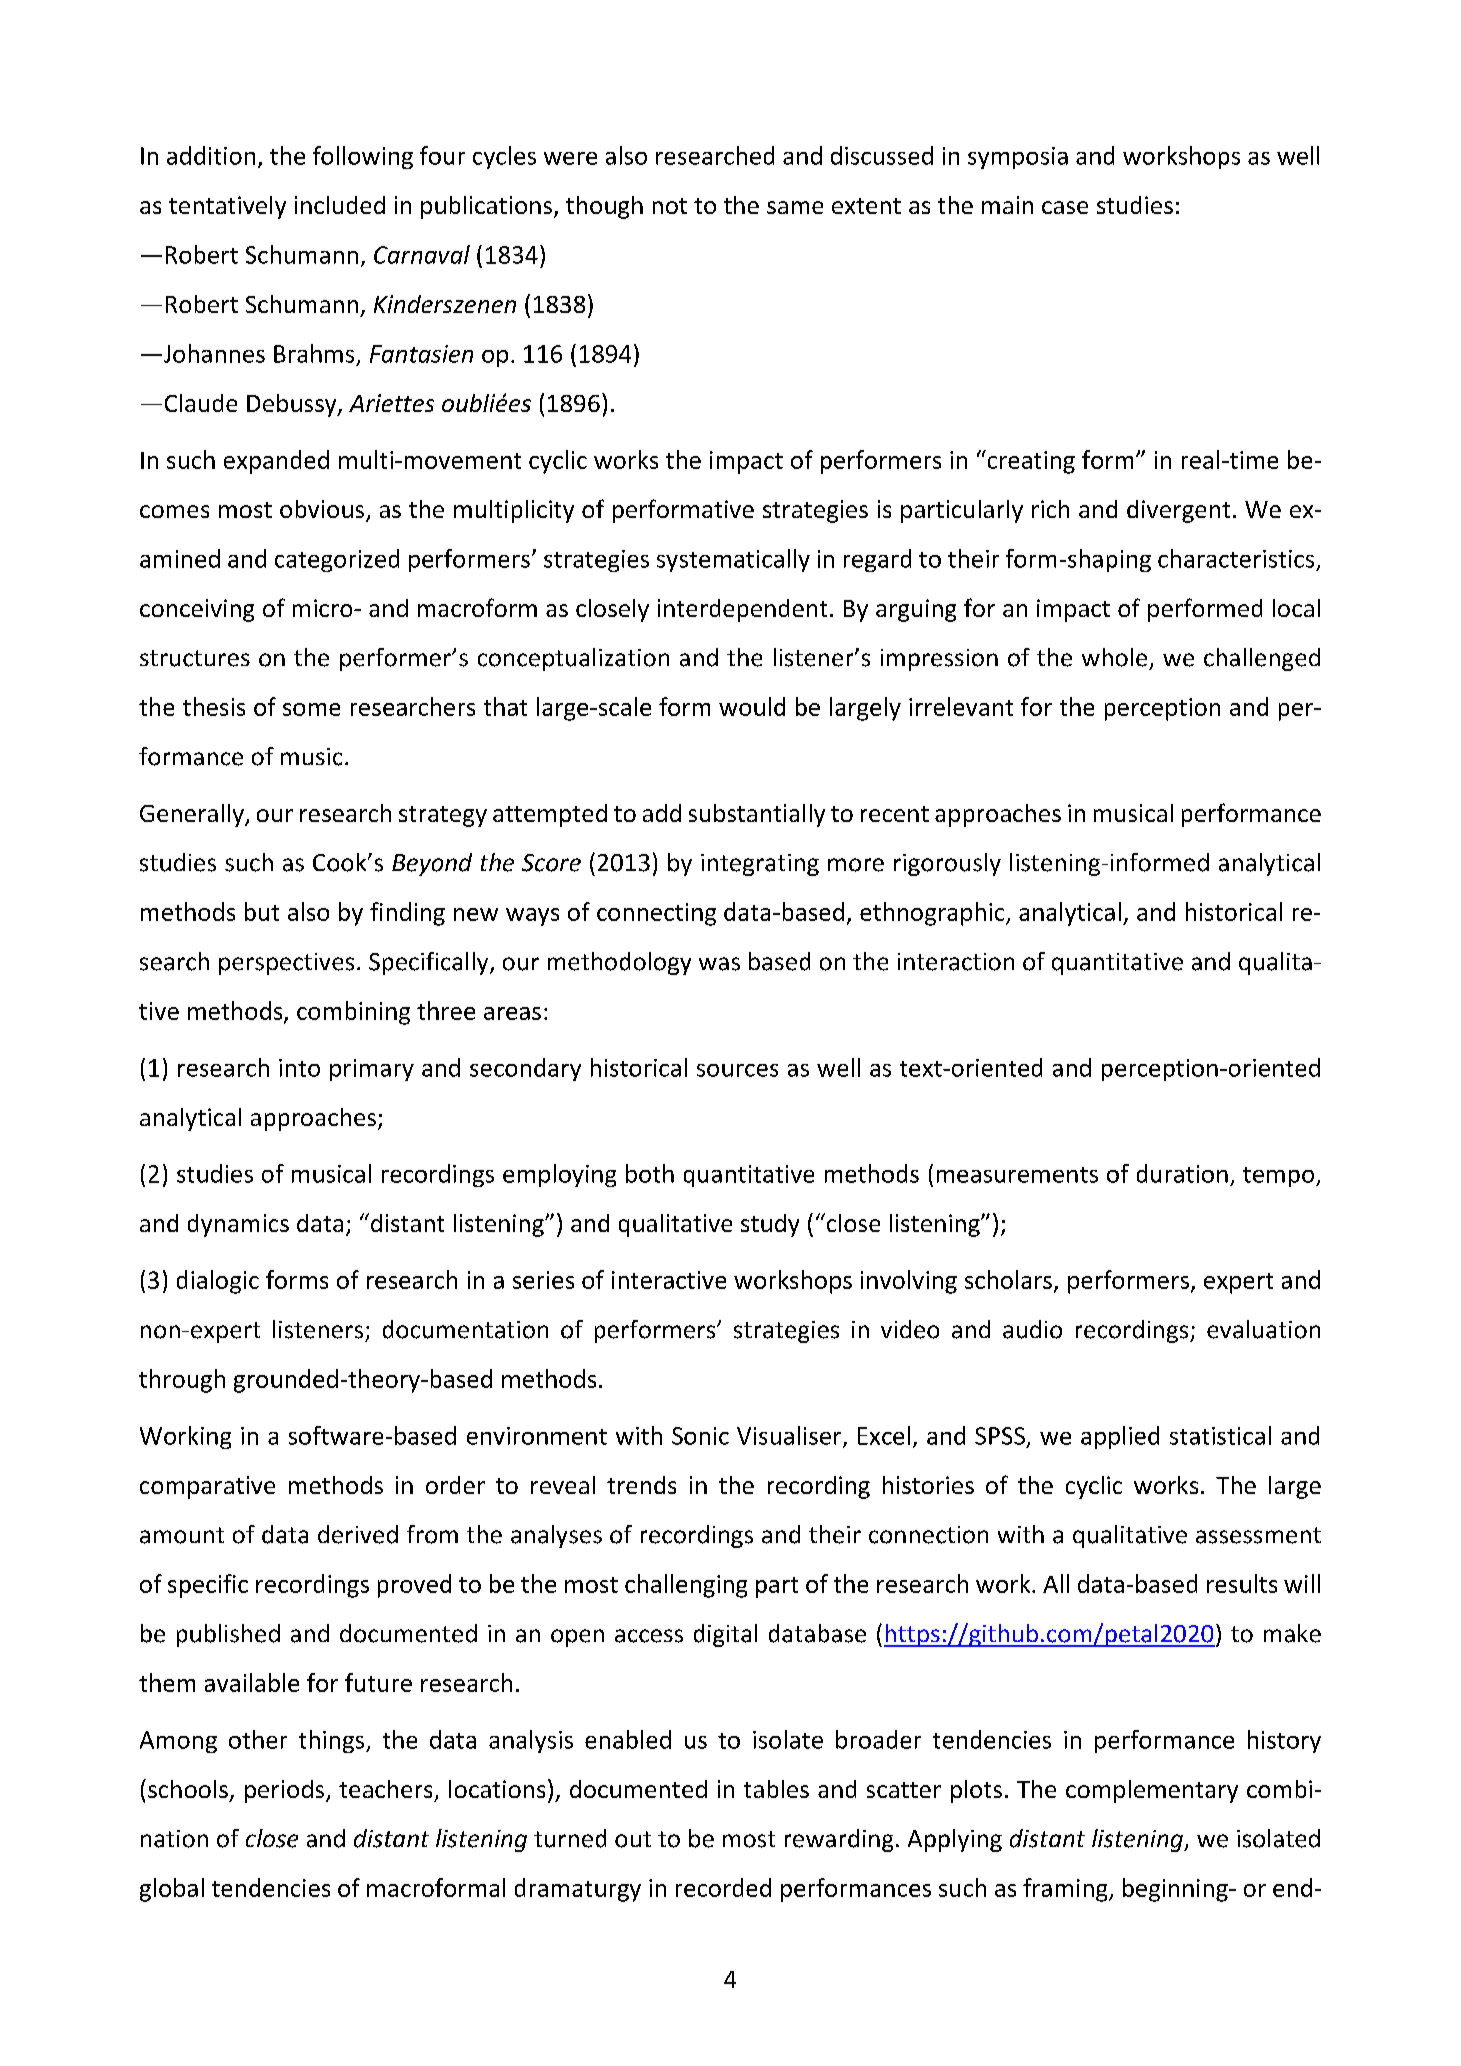  Describe the element at coordinates (1065, 207) in the screenshot. I see `case` at that location.
